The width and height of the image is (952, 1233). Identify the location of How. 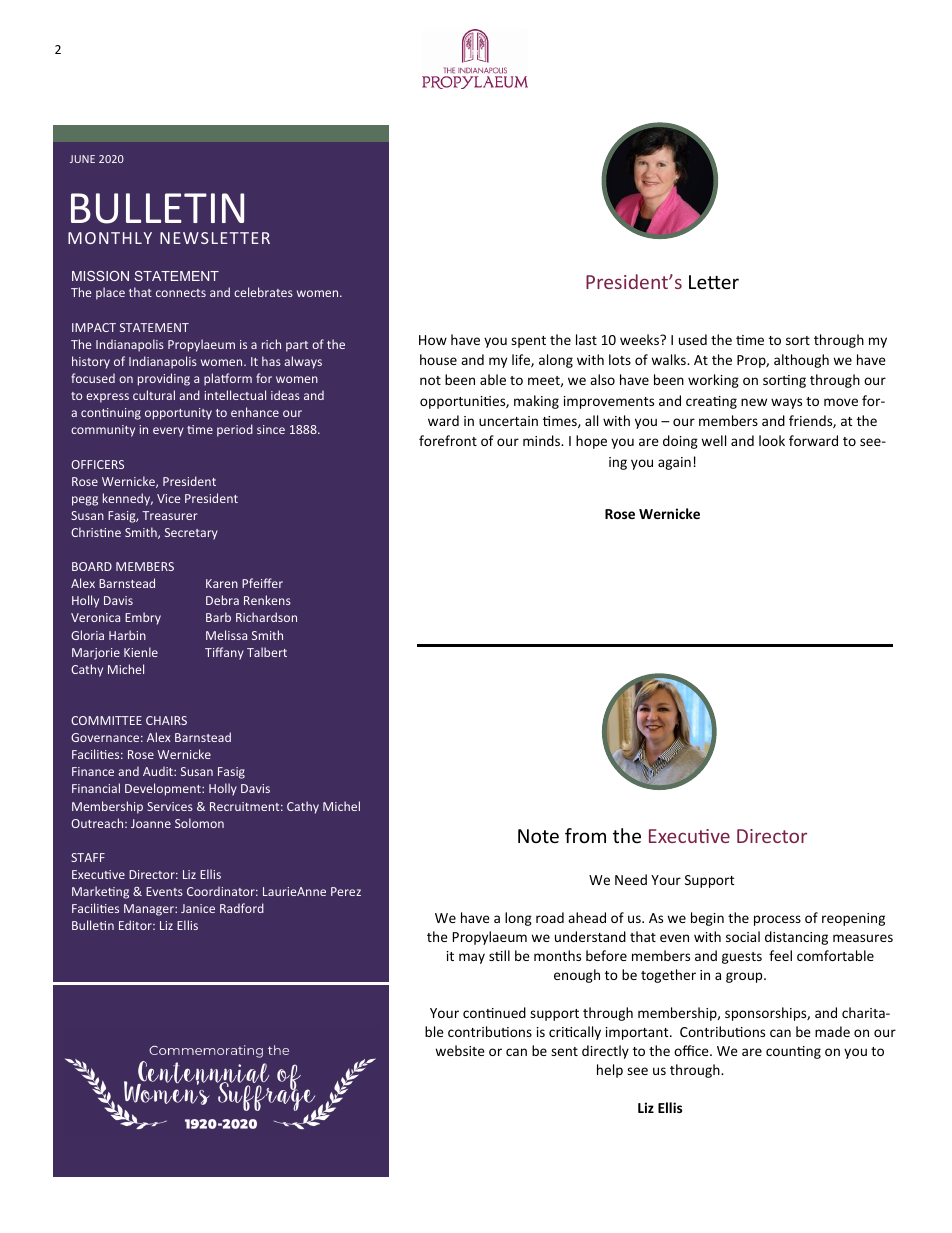
(433, 340).
